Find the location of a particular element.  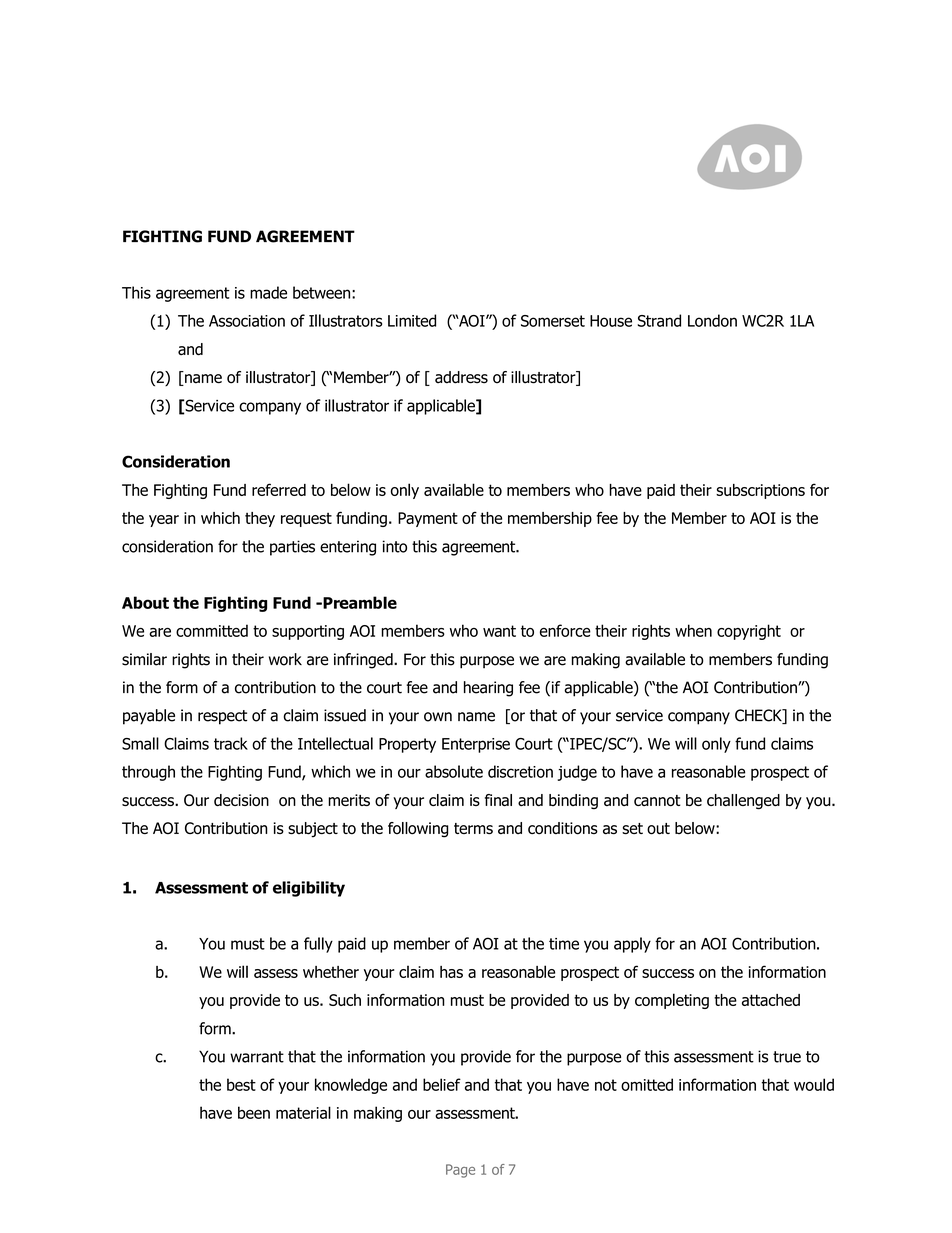

been is located at coordinates (254, 1112).
